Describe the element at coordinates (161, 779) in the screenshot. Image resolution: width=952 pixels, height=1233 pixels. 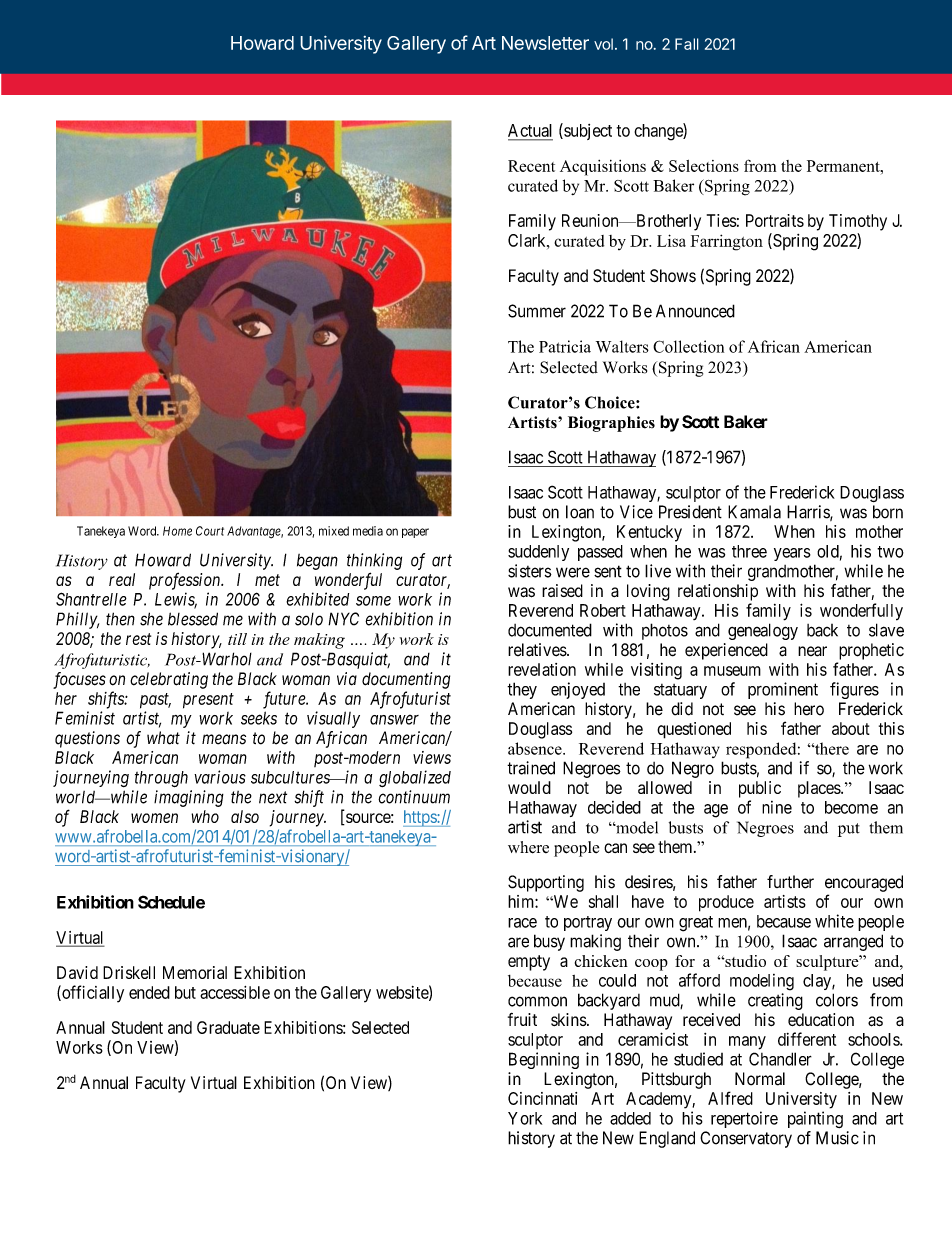
I see `through` at that location.
